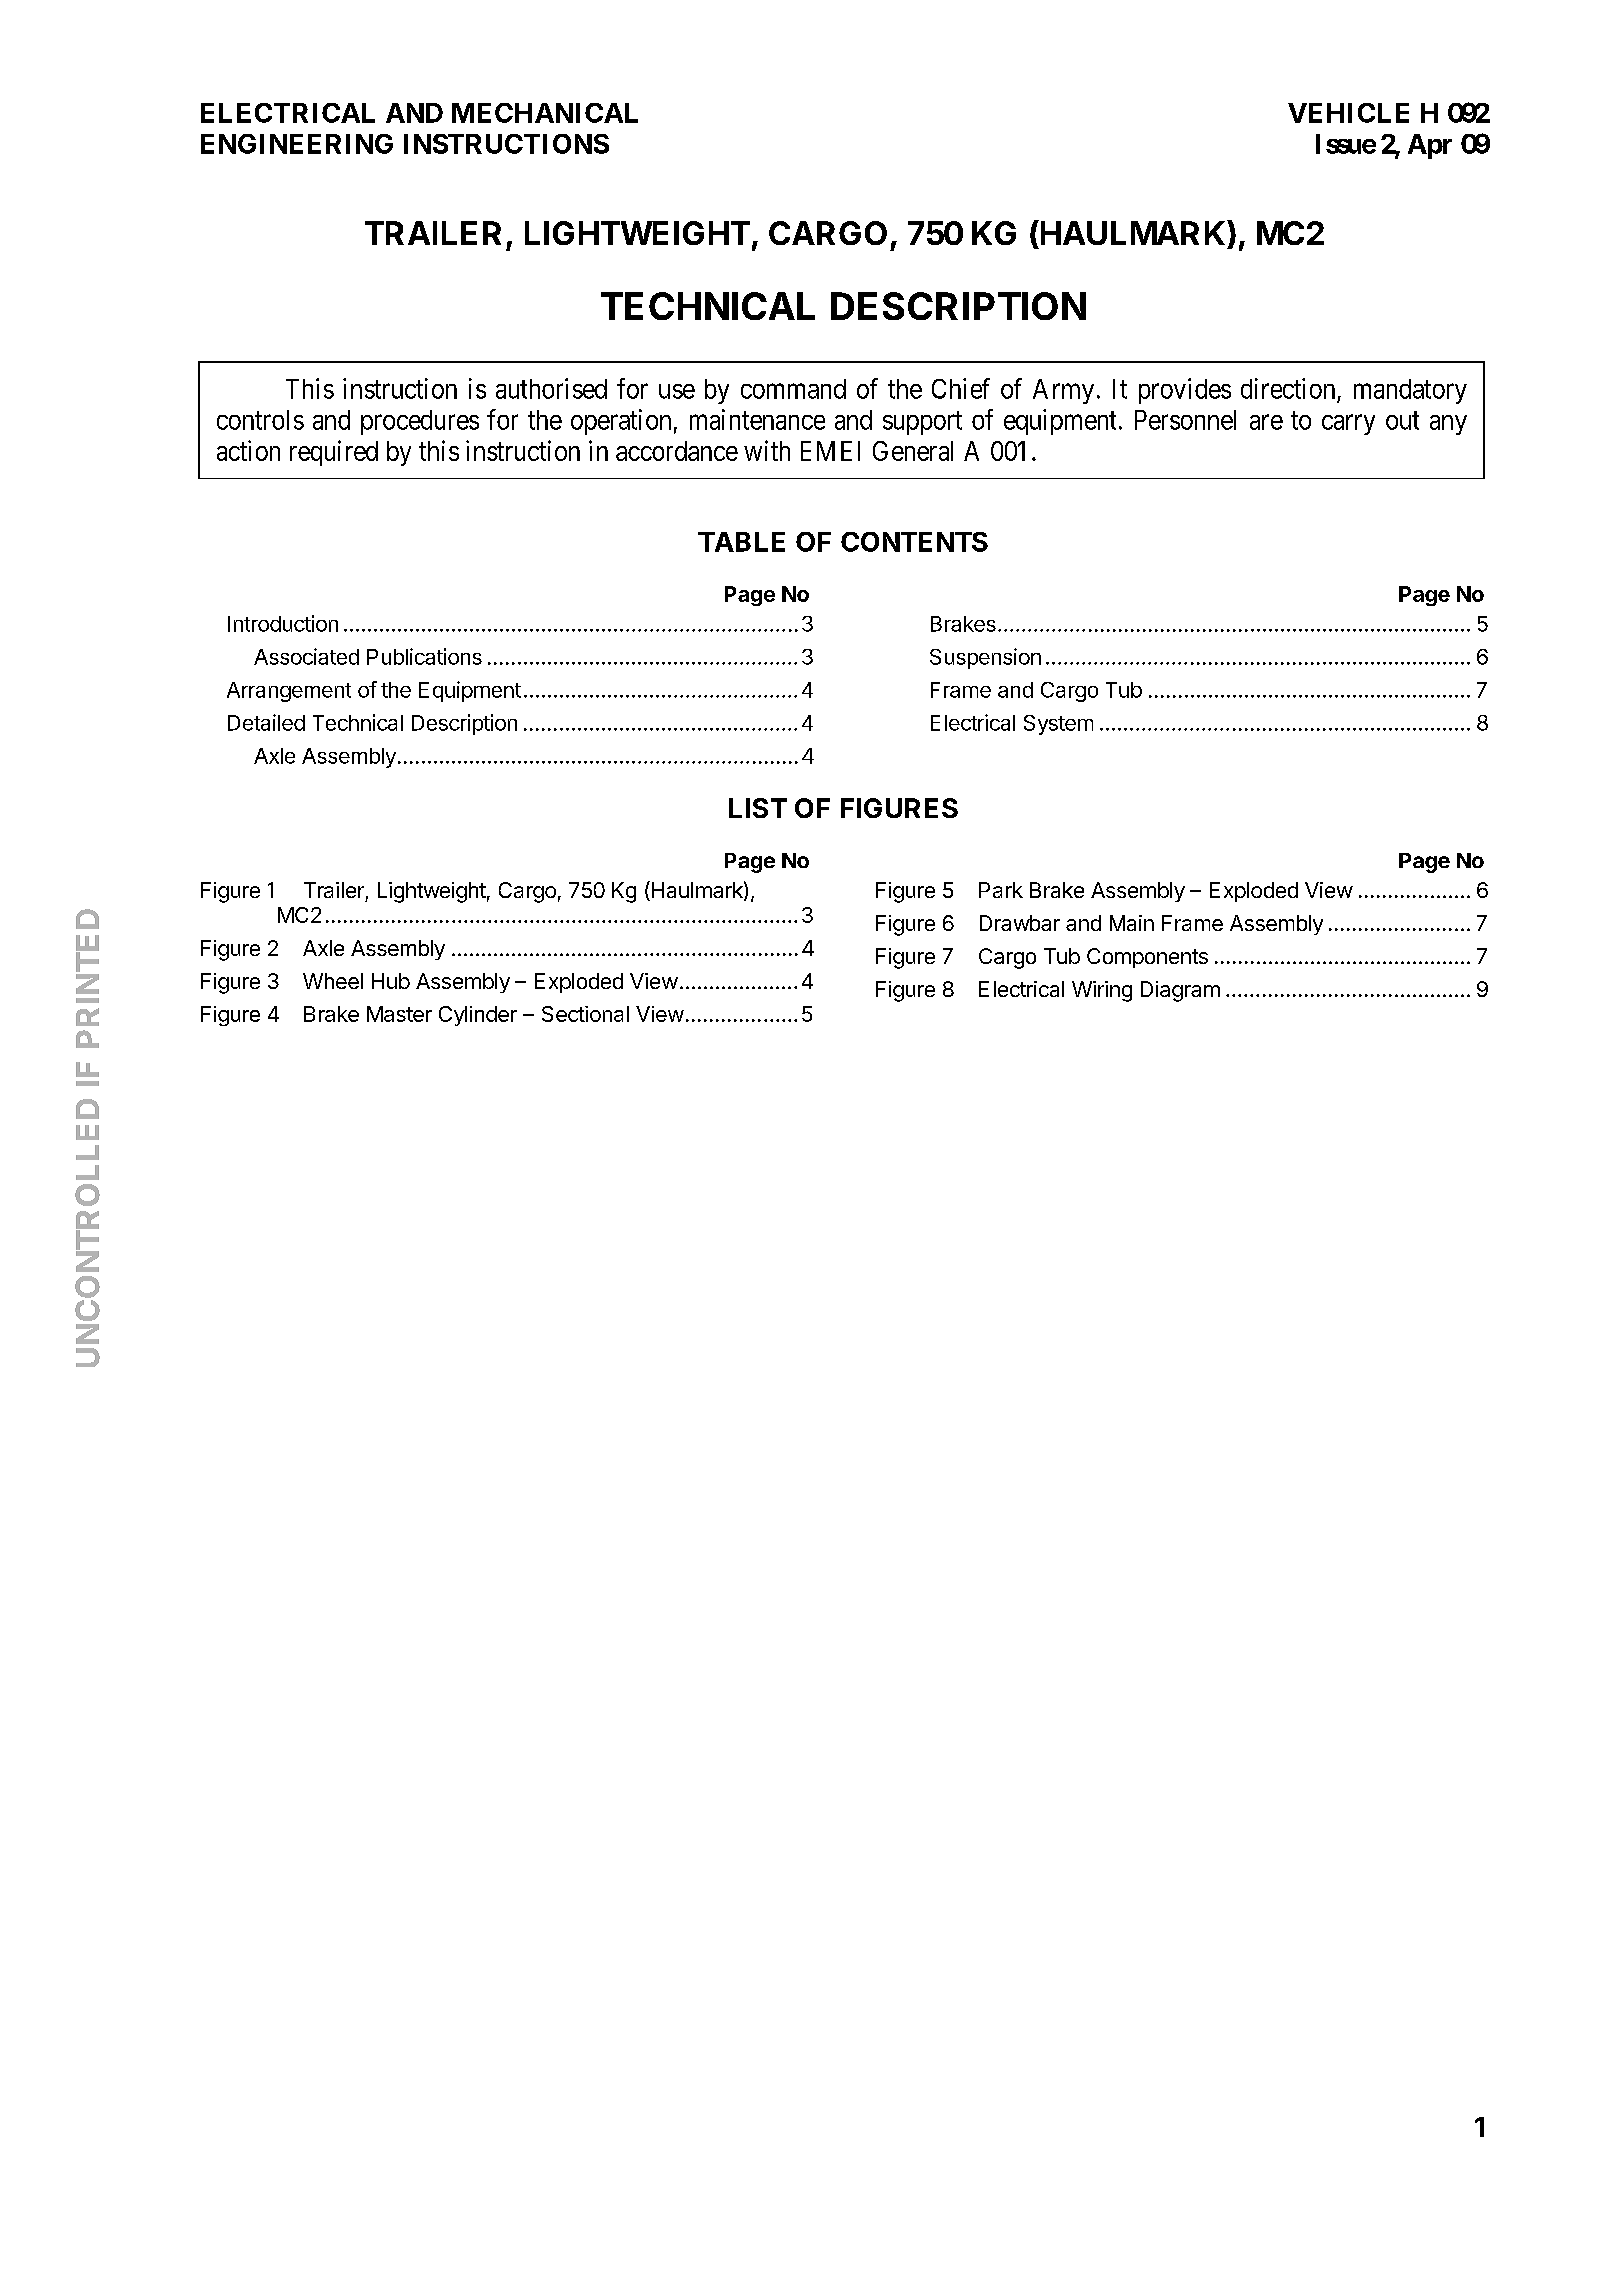  Describe the element at coordinates (391, 981) in the screenshot. I see `Hub` at that location.
